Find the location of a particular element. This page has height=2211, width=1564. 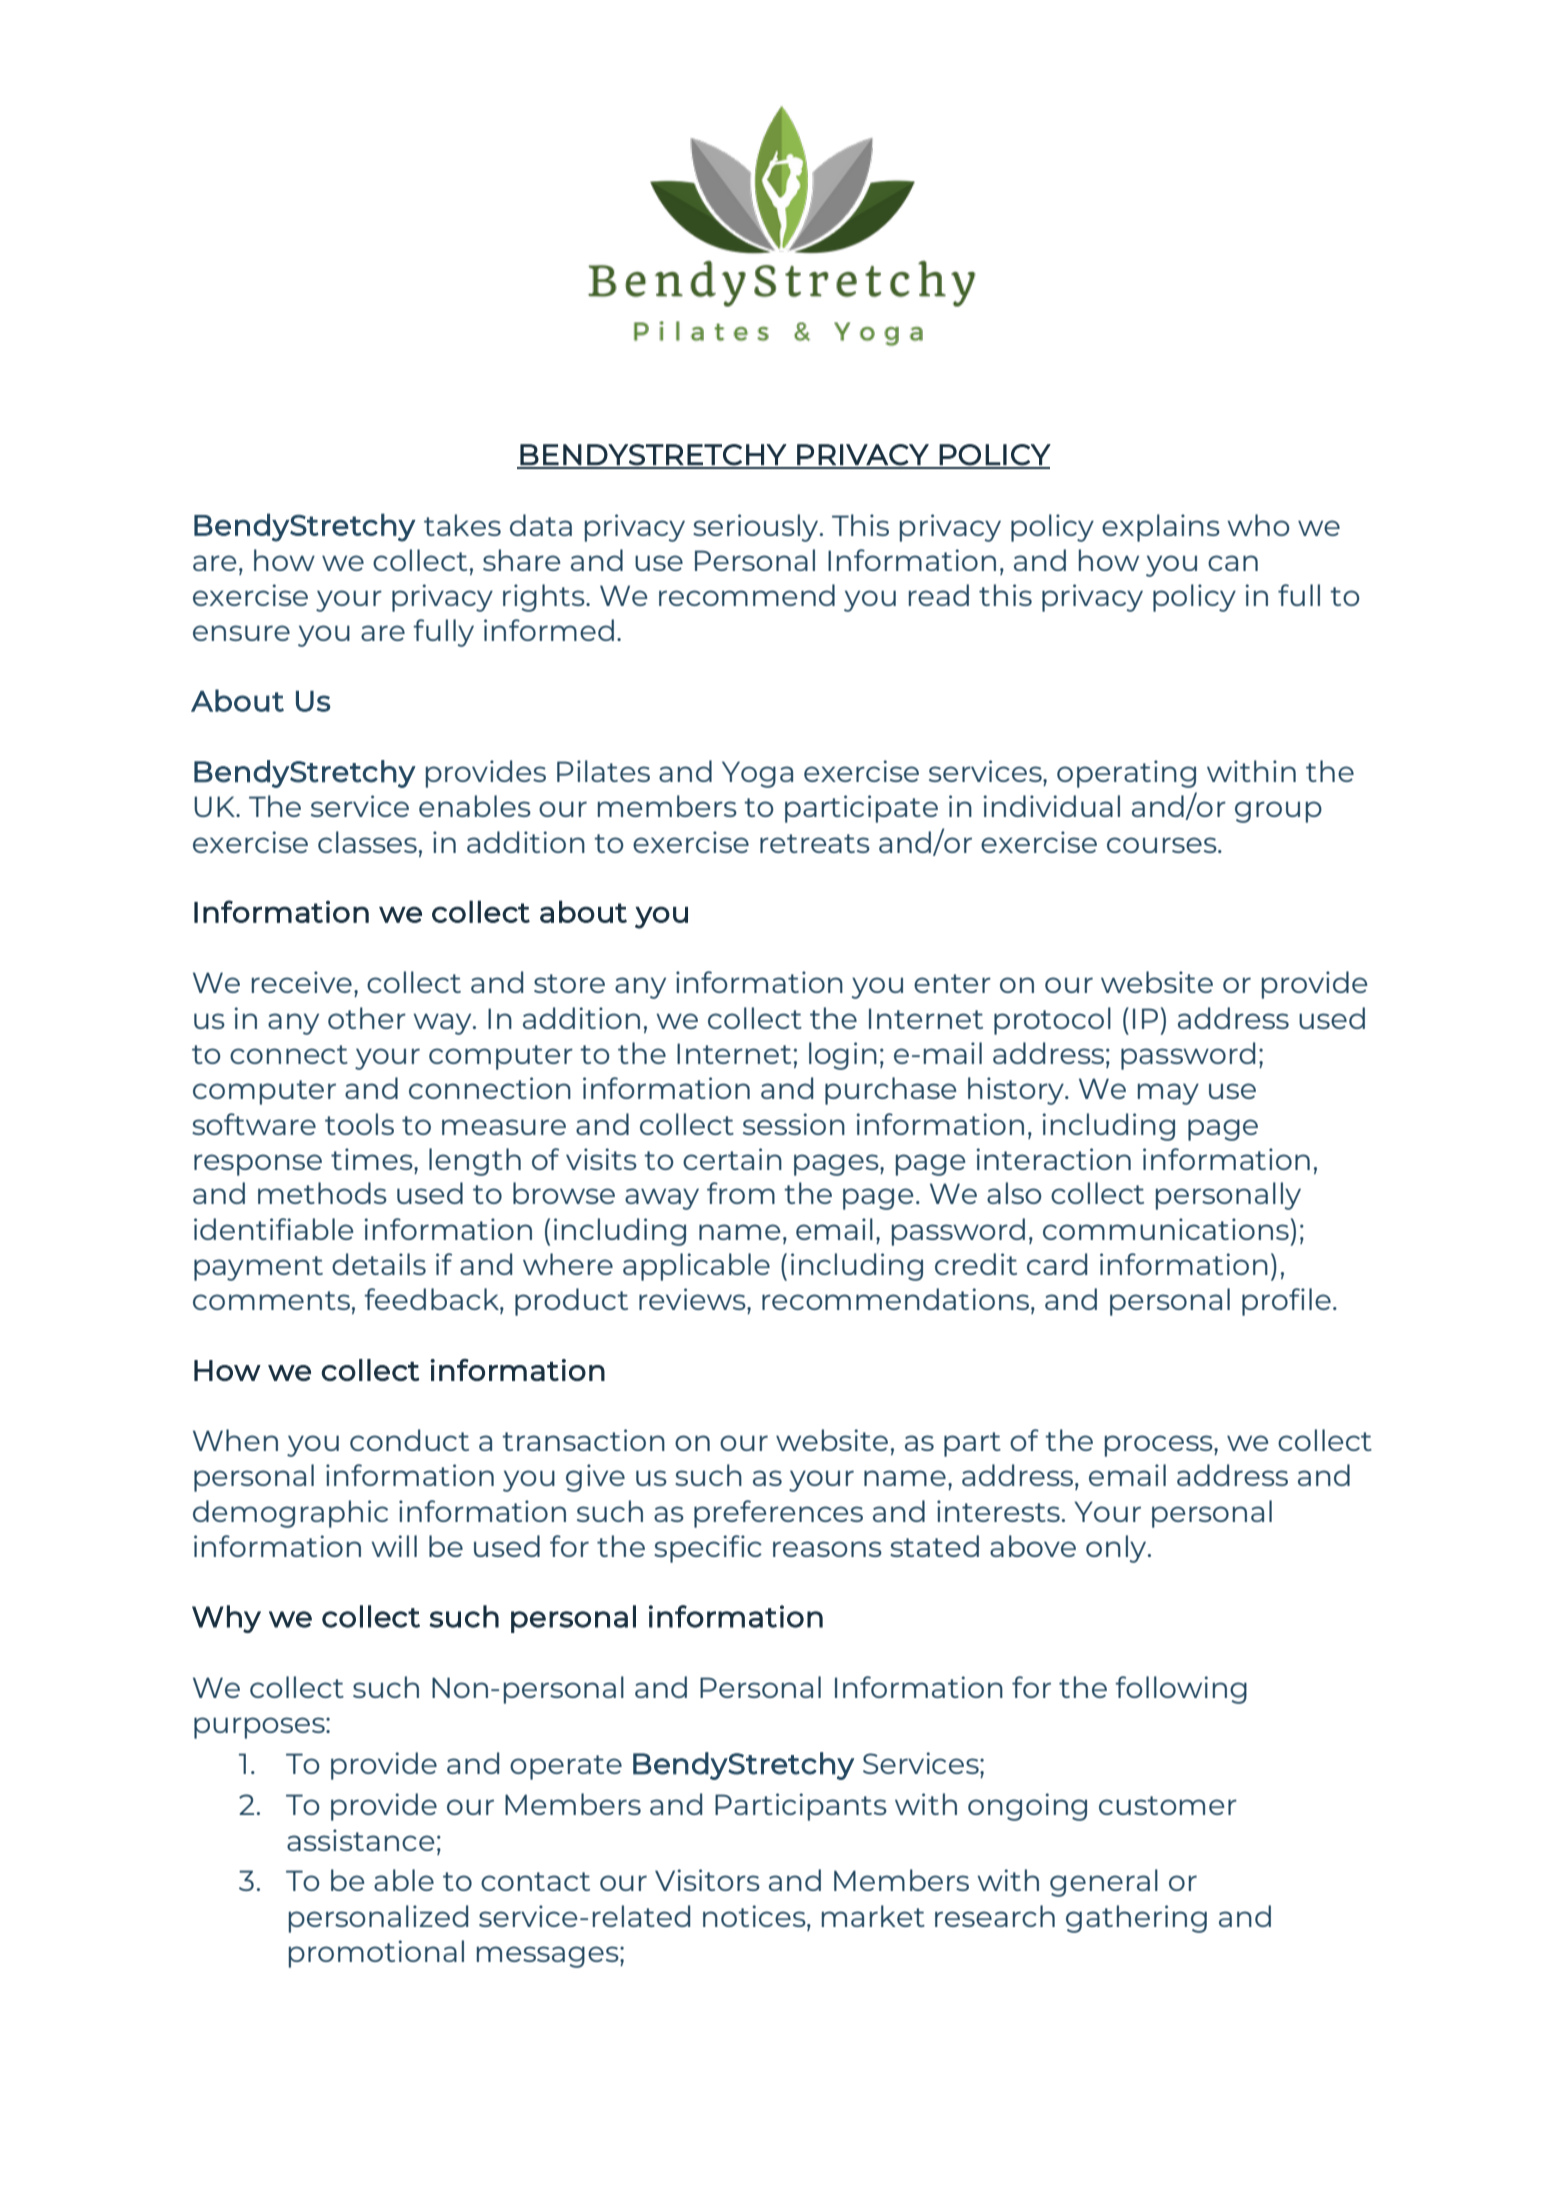

notices is located at coordinates (755, 1916).
